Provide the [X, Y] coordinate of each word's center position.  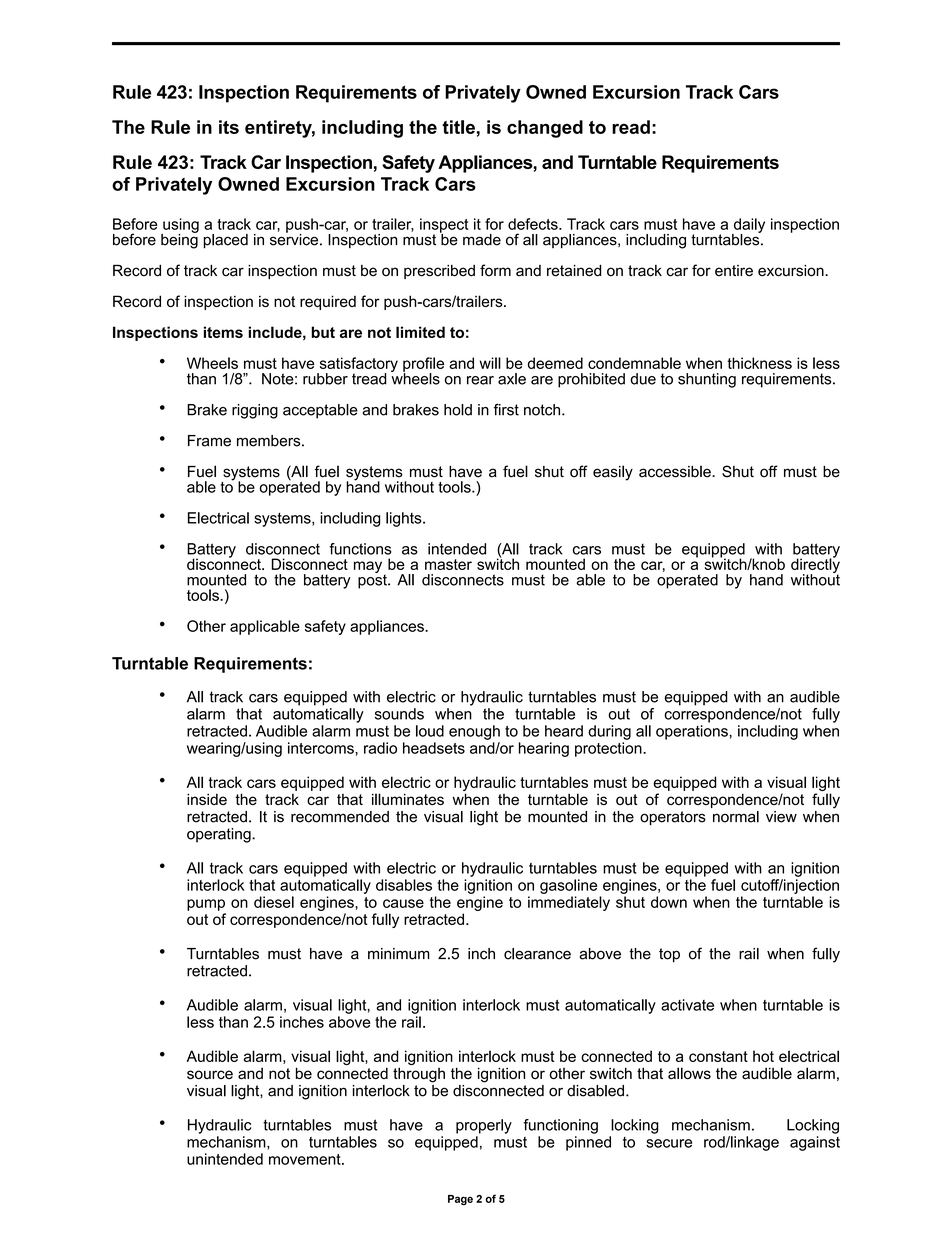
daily [748, 226]
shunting [707, 380]
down [669, 902]
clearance [537, 954]
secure [669, 1143]
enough [474, 732]
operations [693, 732]
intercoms [322, 748]
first [506, 409]
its [229, 127]
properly [484, 1126]
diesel [274, 902]
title [458, 127]
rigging [255, 411]
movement [306, 1159]
